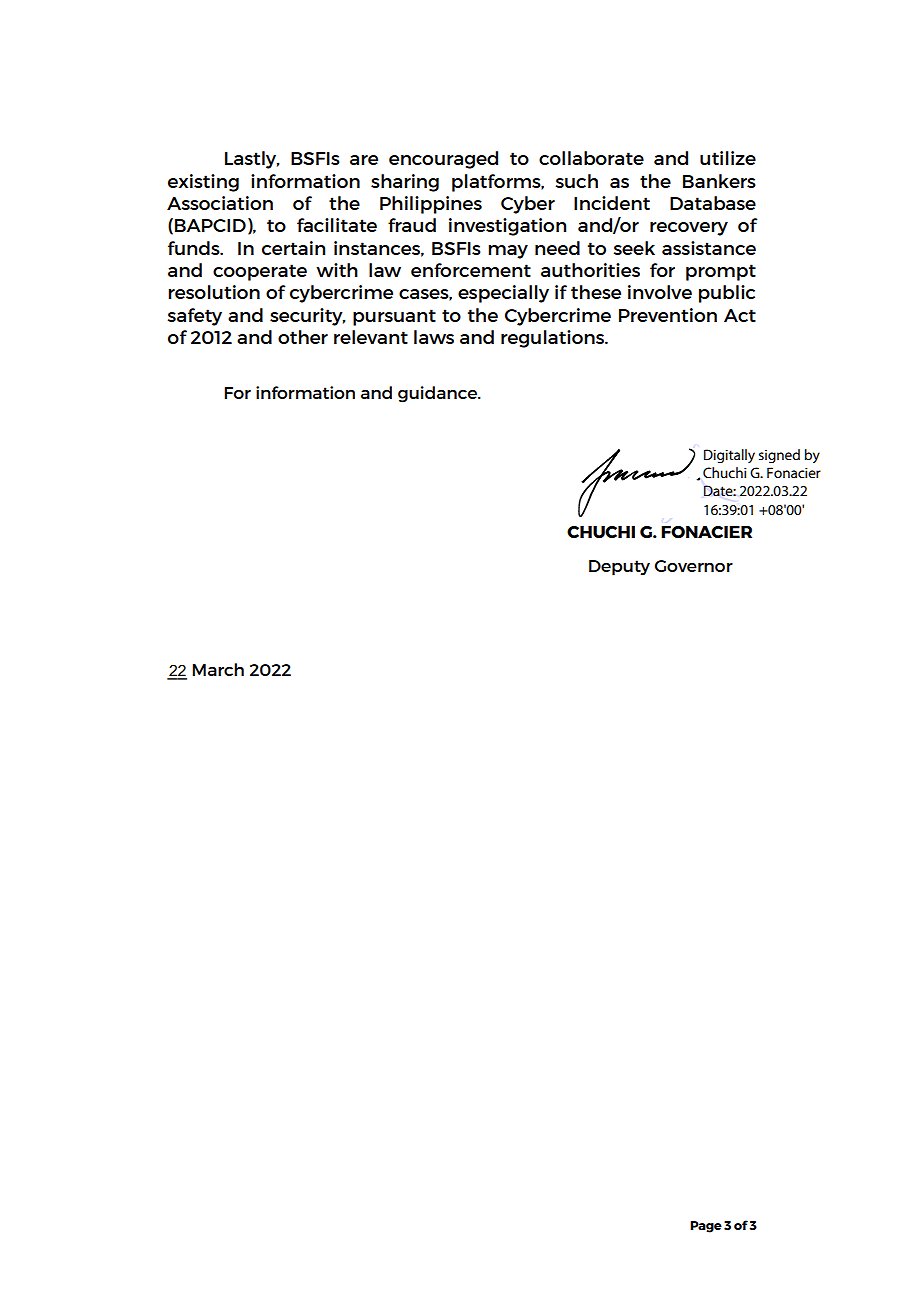 Image resolution: width=924 pixels, height=1308 pixels. I want to click on Deputy, so click(619, 568).
